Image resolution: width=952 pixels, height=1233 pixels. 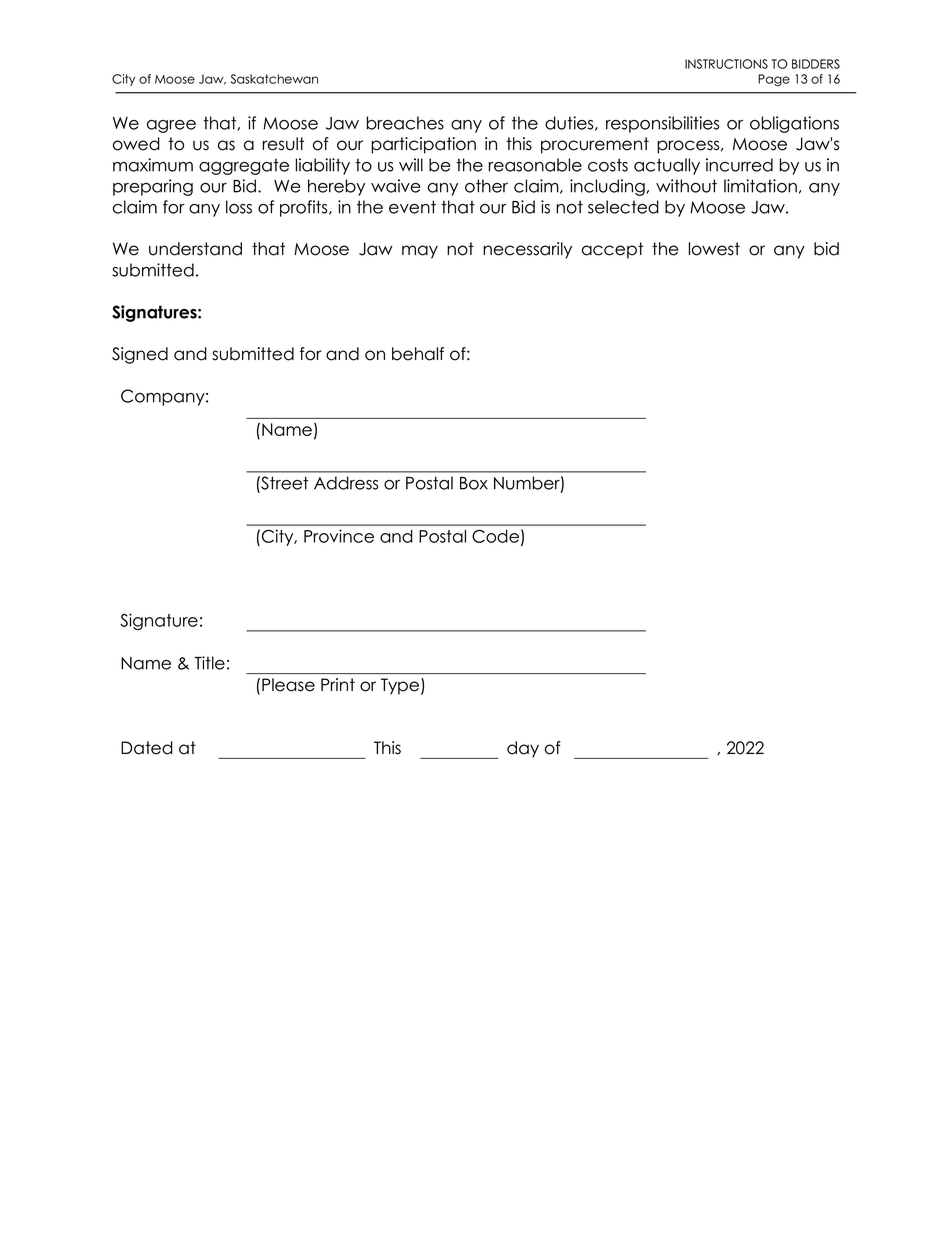 I want to click on behalf, so click(x=418, y=354).
